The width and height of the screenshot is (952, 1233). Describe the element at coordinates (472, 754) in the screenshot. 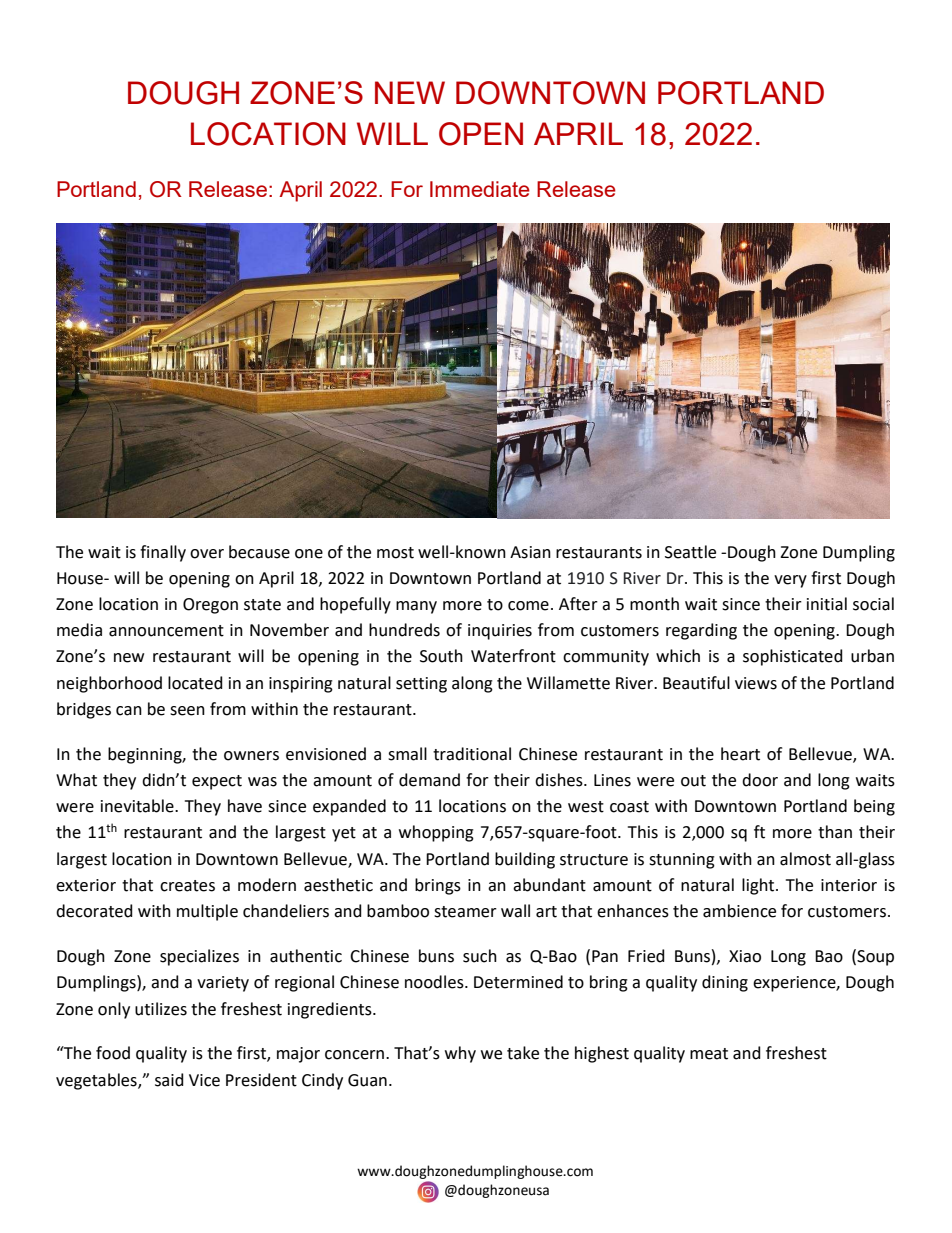

I see `traditional` at that location.
